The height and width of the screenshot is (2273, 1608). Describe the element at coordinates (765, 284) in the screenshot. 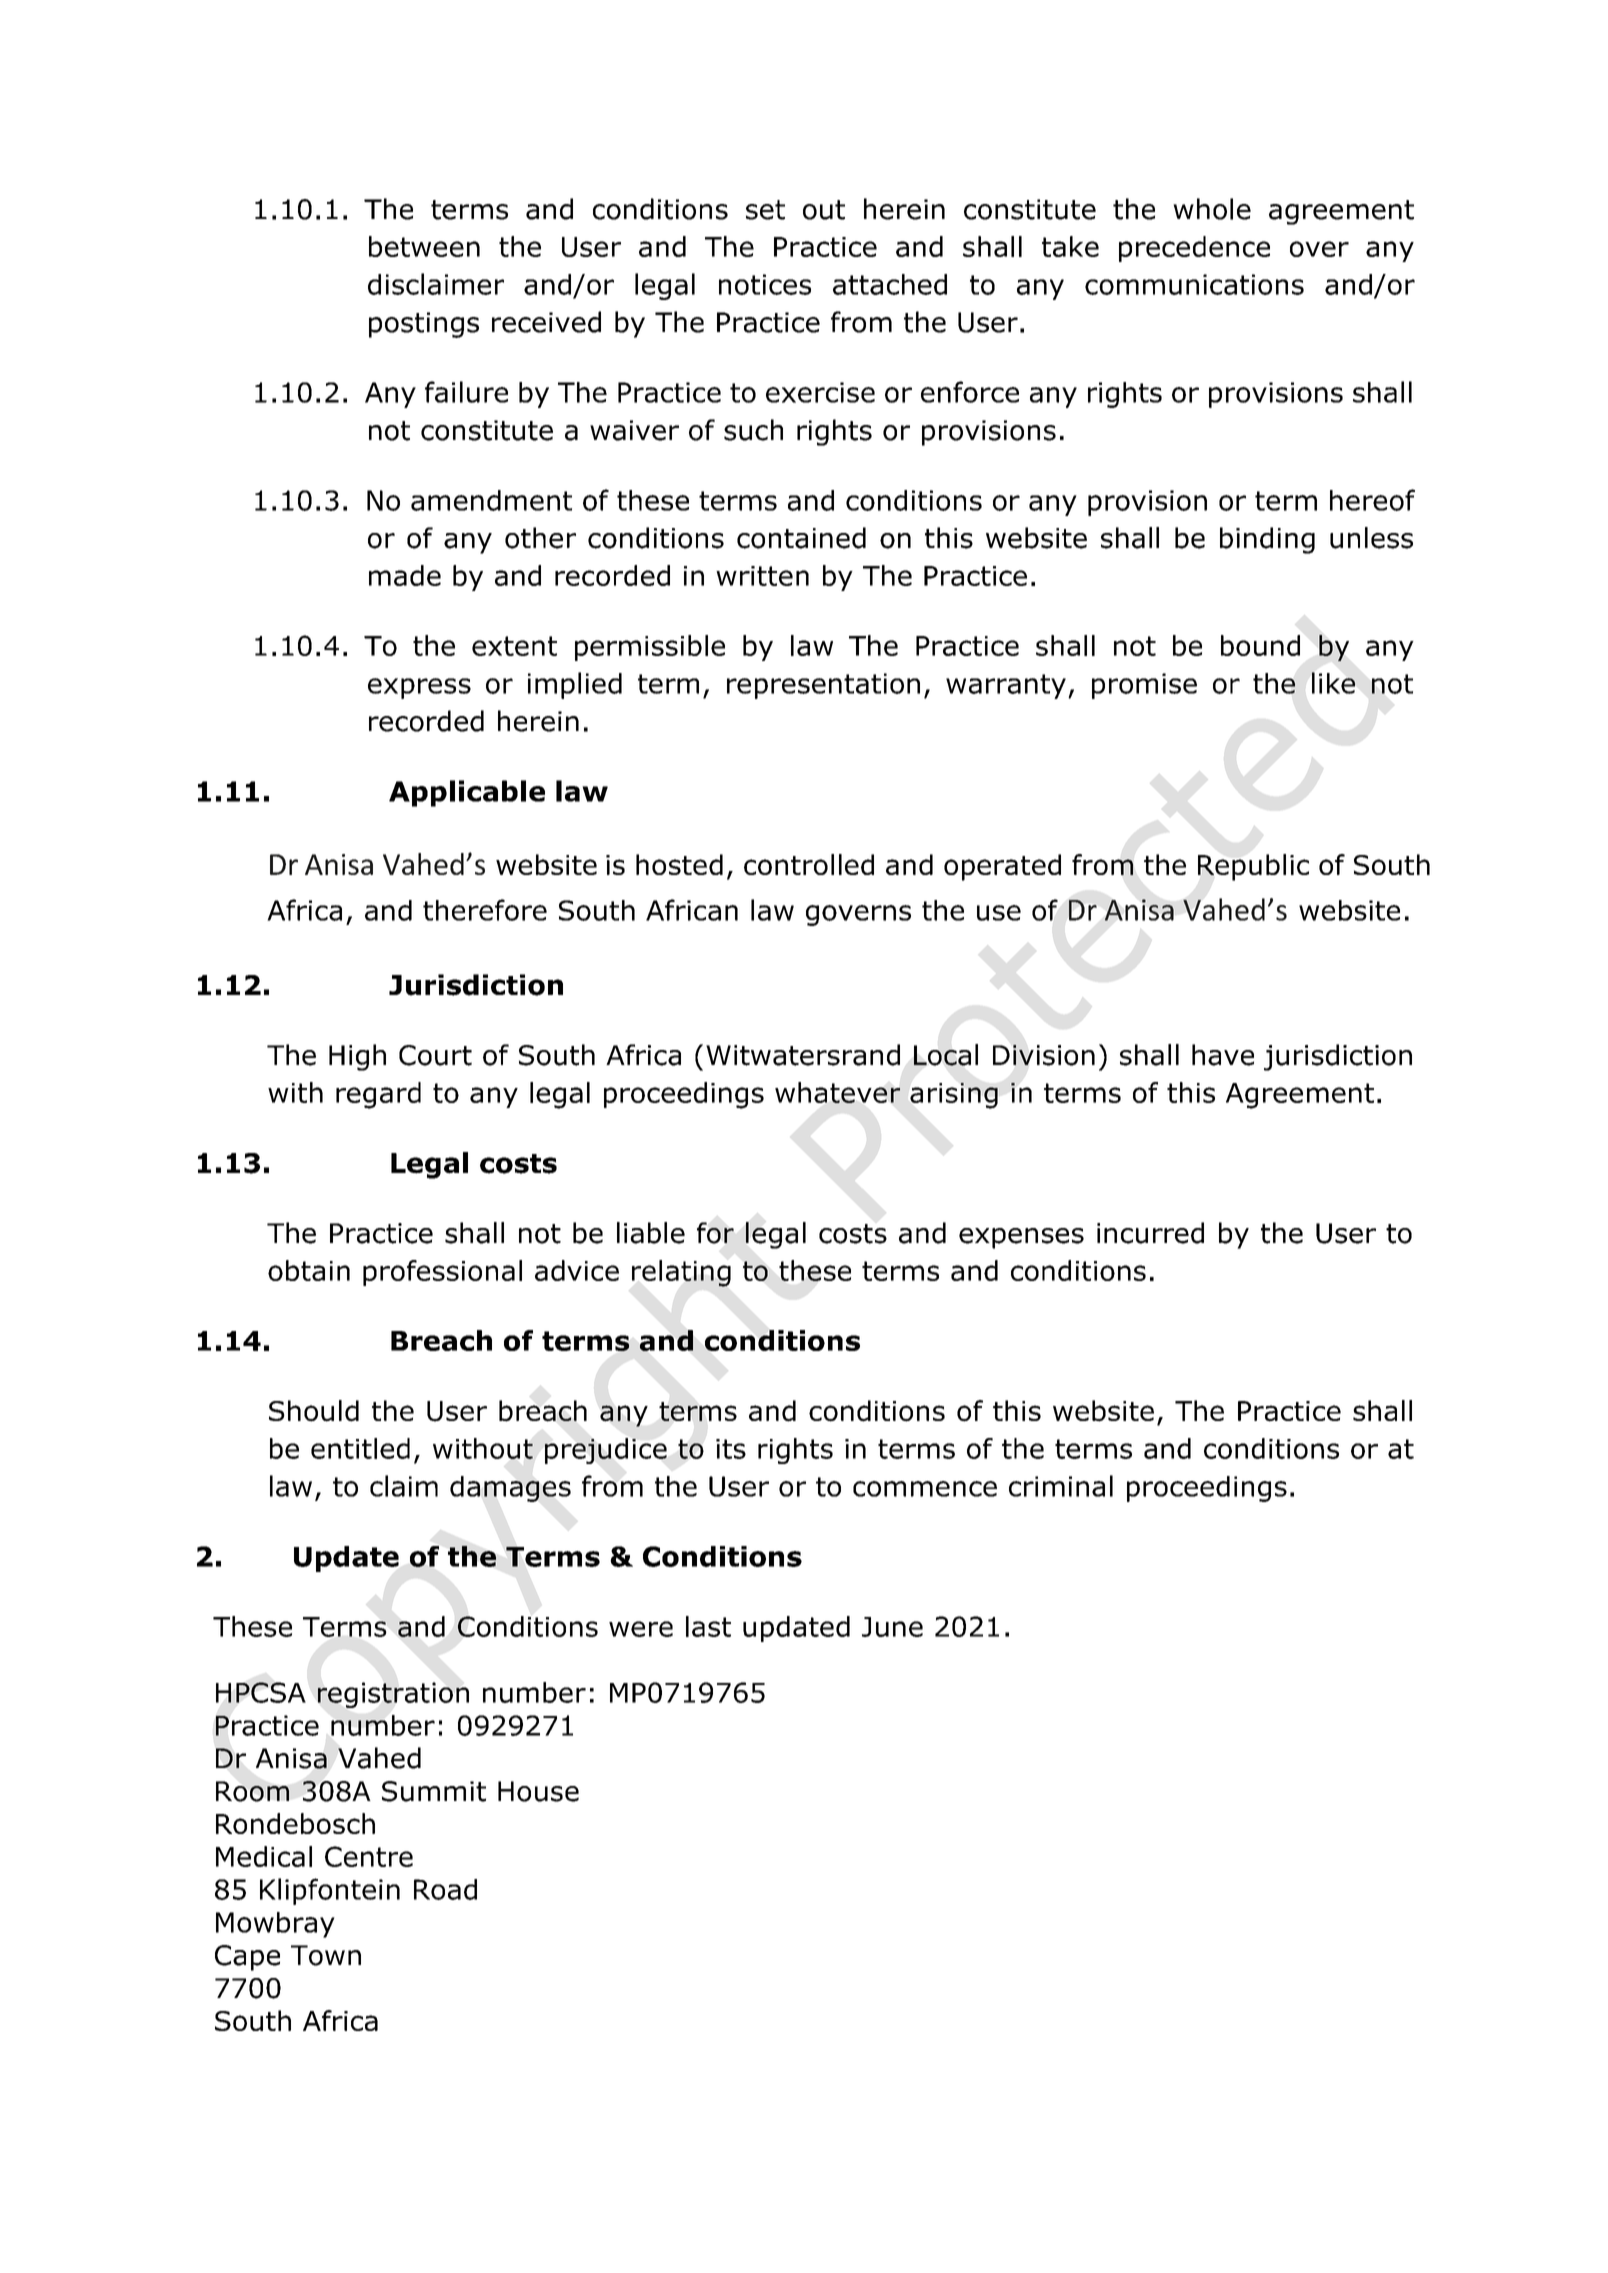

I see `notices` at that location.
